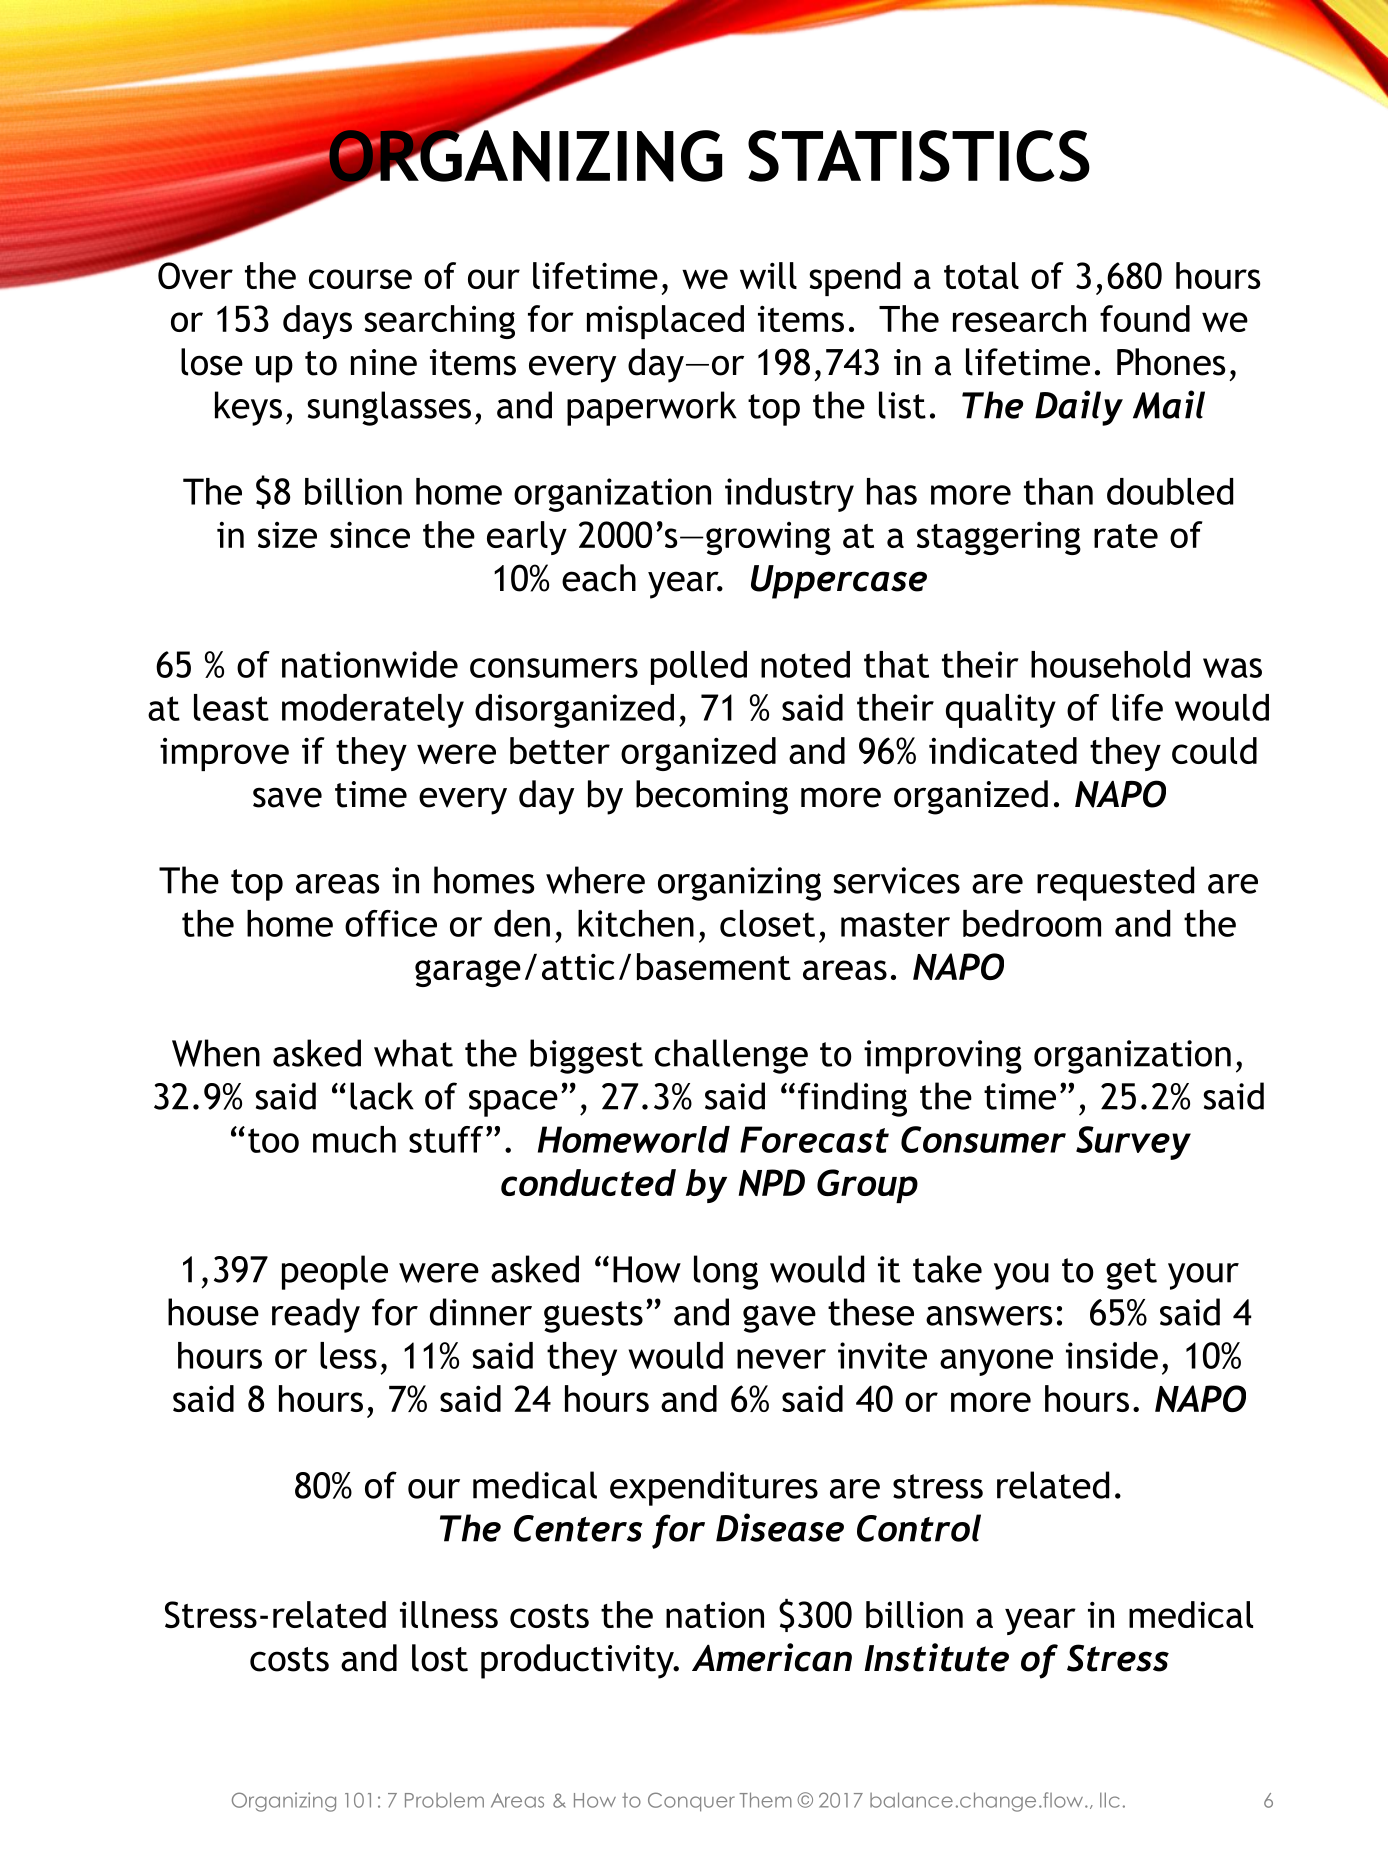 The image size is (1388, 1851). Describe the element at coordinates (391, 923) in the document. I see `office` at that location.
